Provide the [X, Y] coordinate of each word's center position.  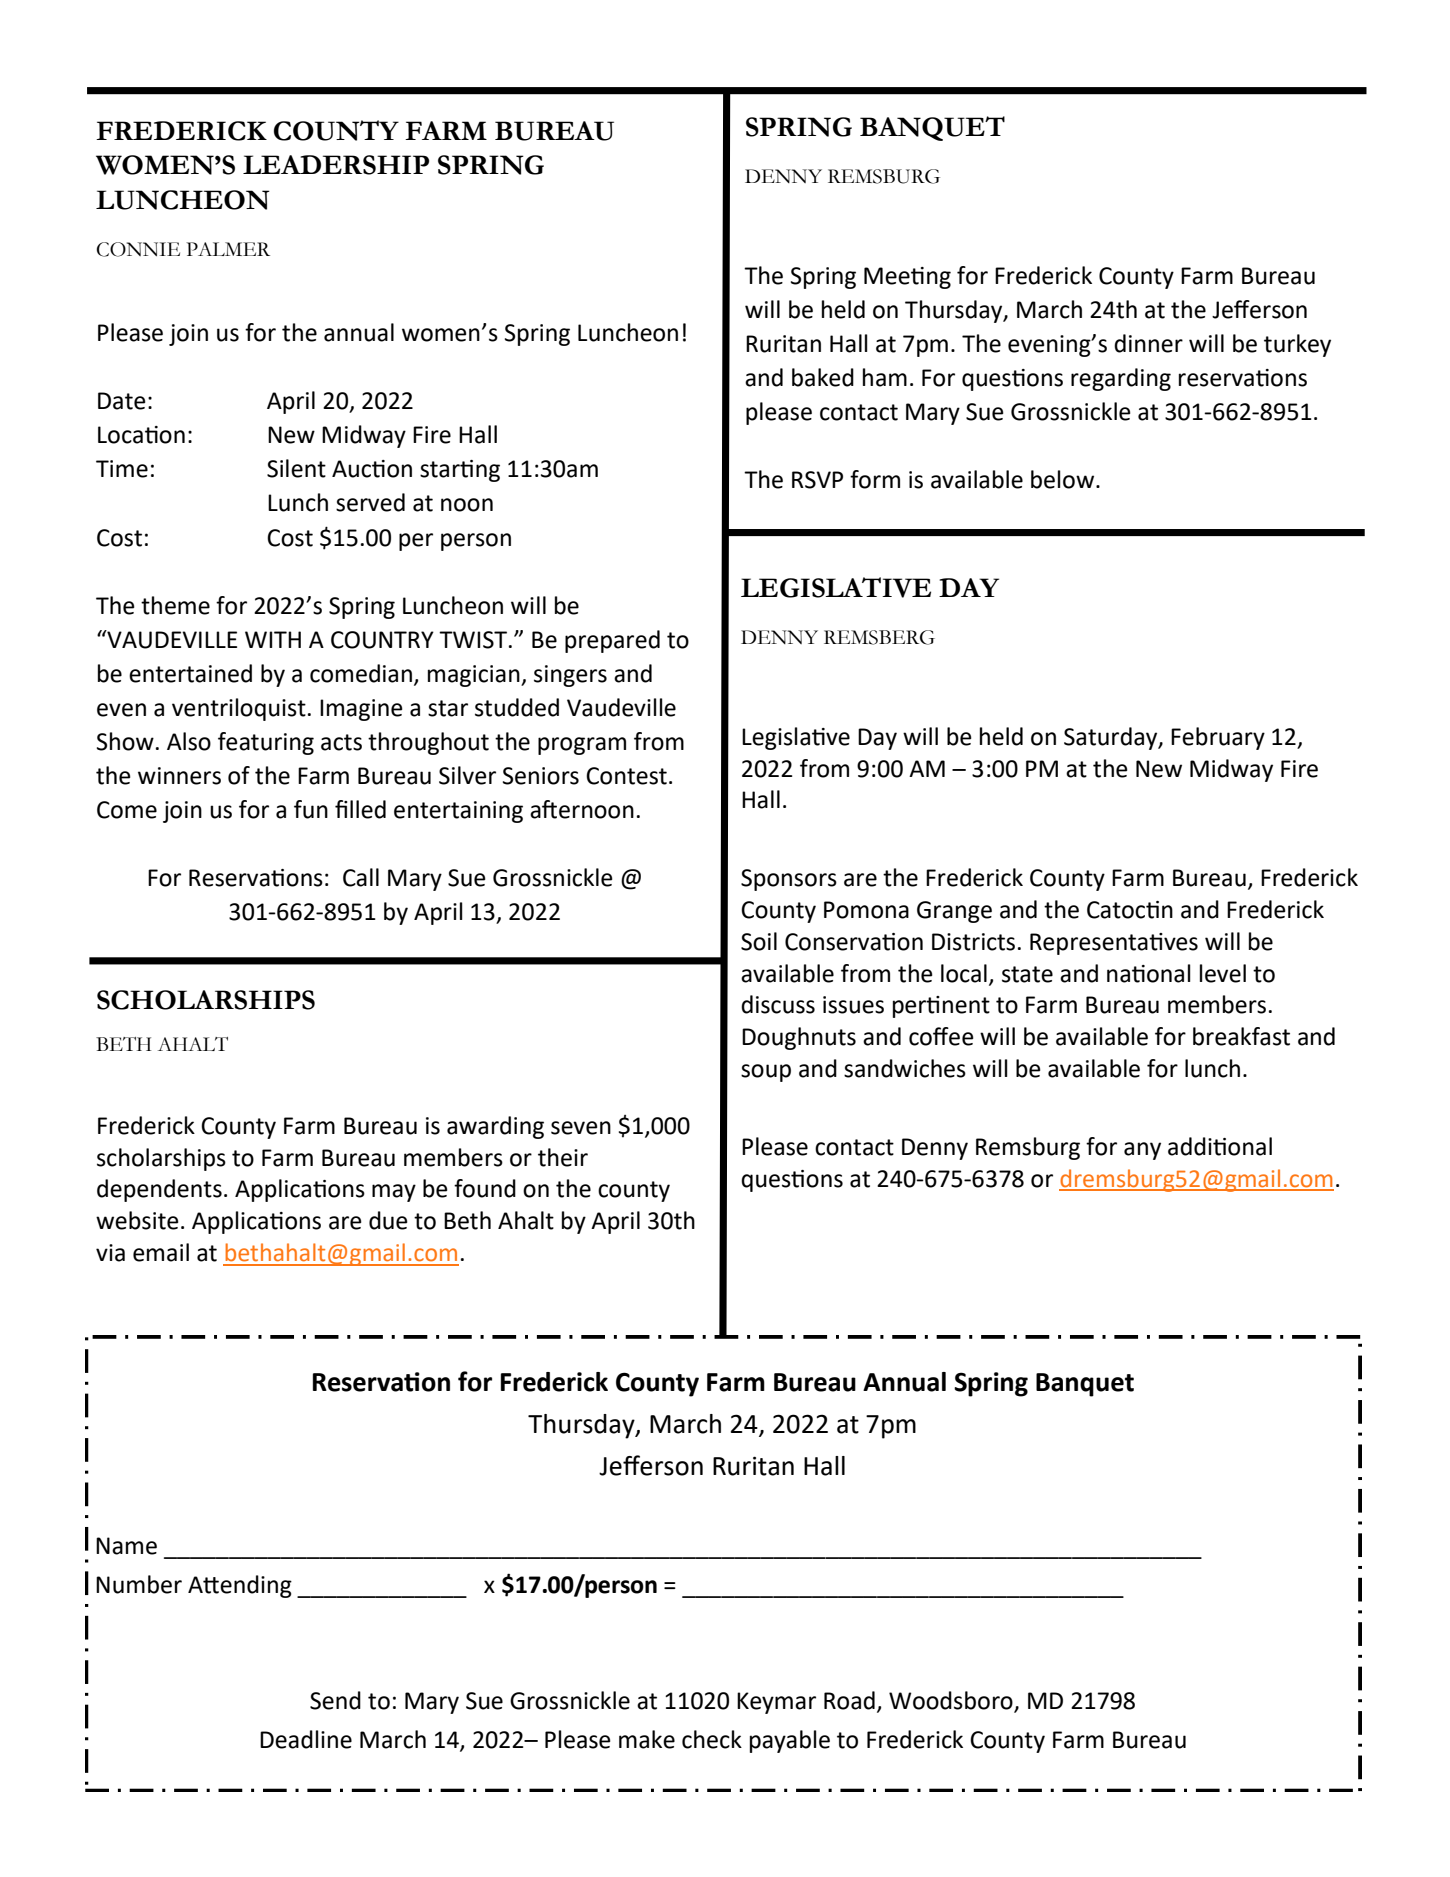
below [1064, 479]
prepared [612, 641]
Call [361, 877]
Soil [759, 941]
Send [335, 1700]
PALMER [228, 249]
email [161, 1252]
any [1142, 1151]
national [1148, 973]
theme [175, 605]
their [563, 1157]
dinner [1148, 343]
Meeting [907, 278]
